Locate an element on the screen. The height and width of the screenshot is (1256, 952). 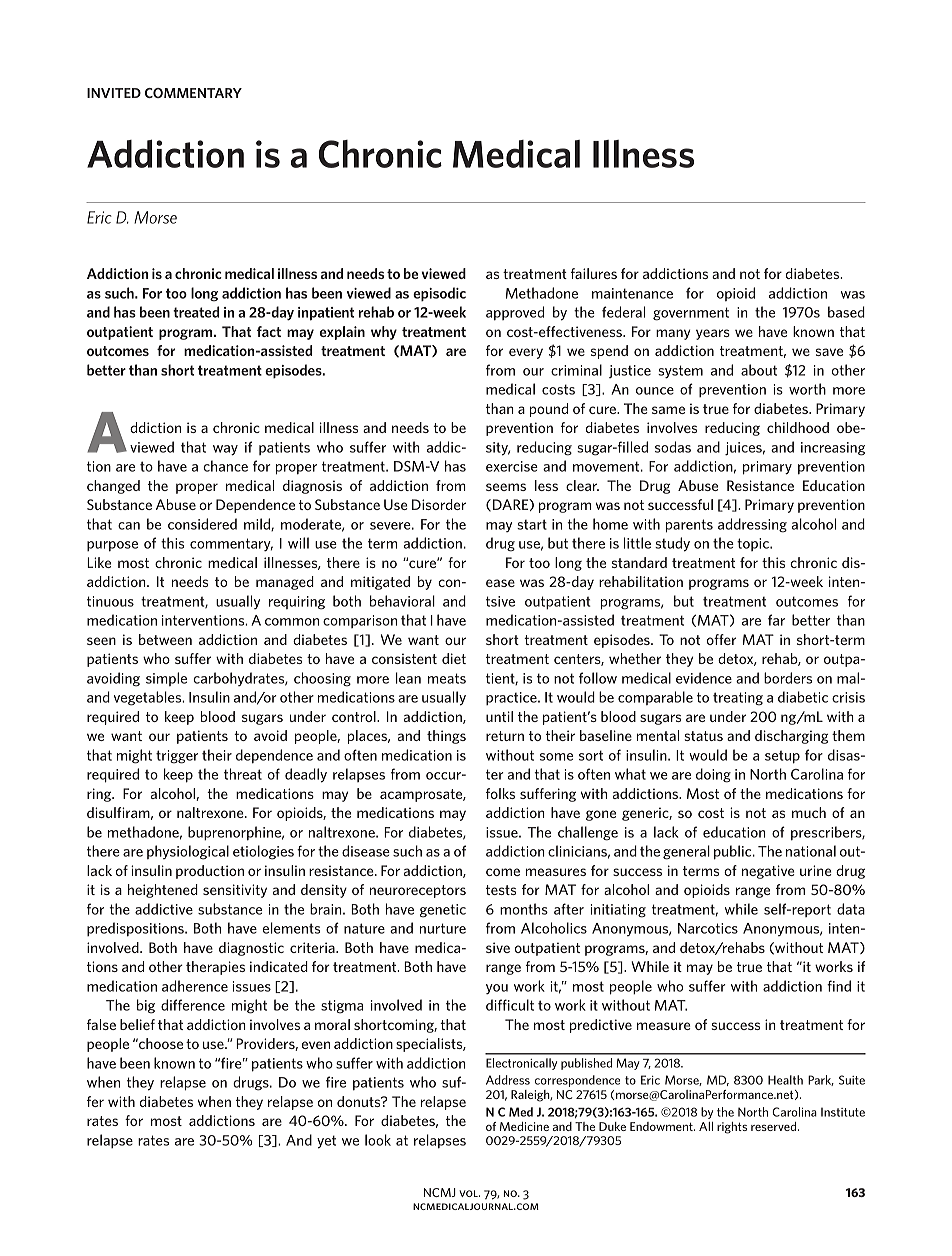
failures is located at coordinates (594, 273).
